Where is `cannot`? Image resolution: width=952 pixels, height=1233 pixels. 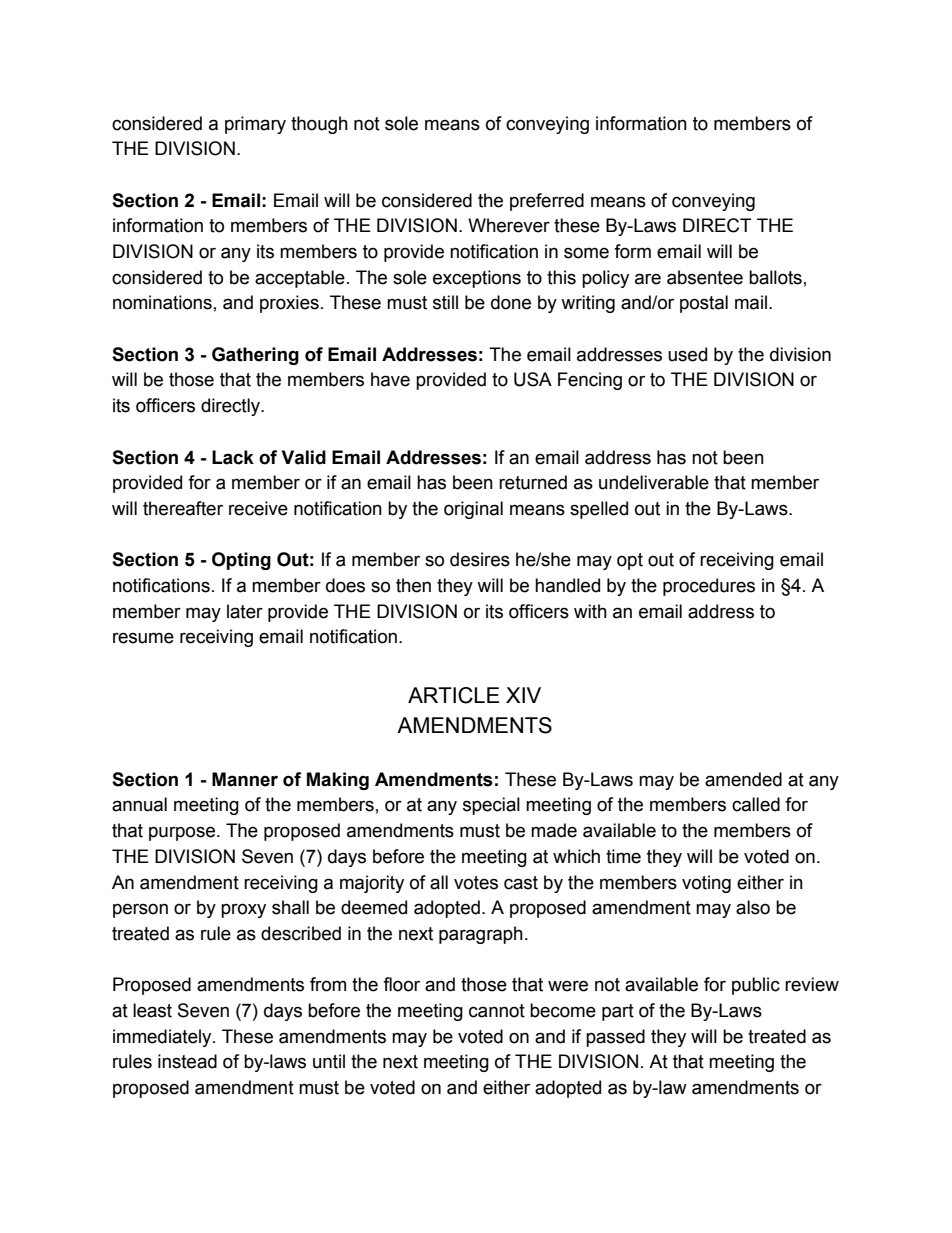 cannot is located at coordinates (497, 1011).
